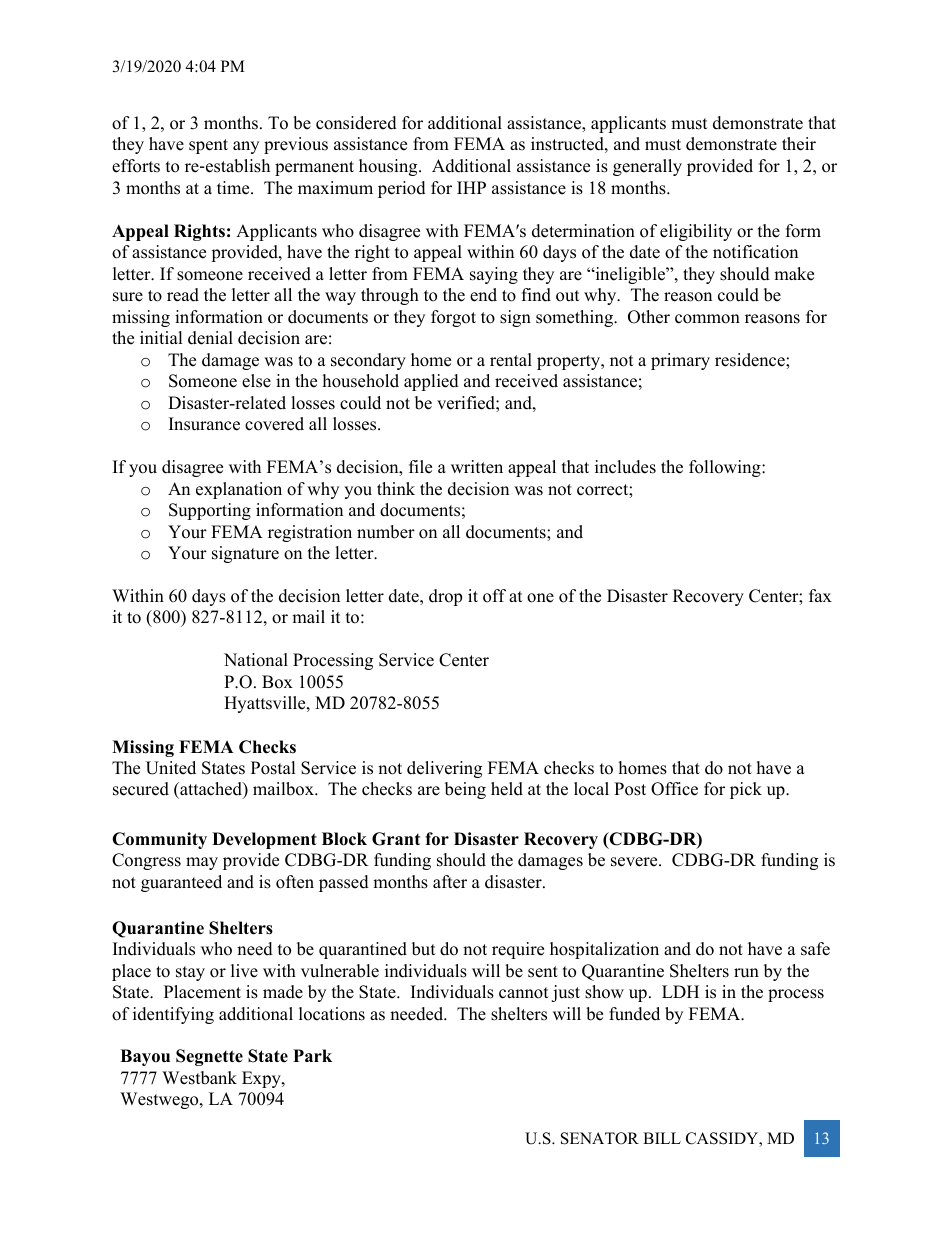 The image size is (952, 1233). I want to click on pick, so click(746, 790).
